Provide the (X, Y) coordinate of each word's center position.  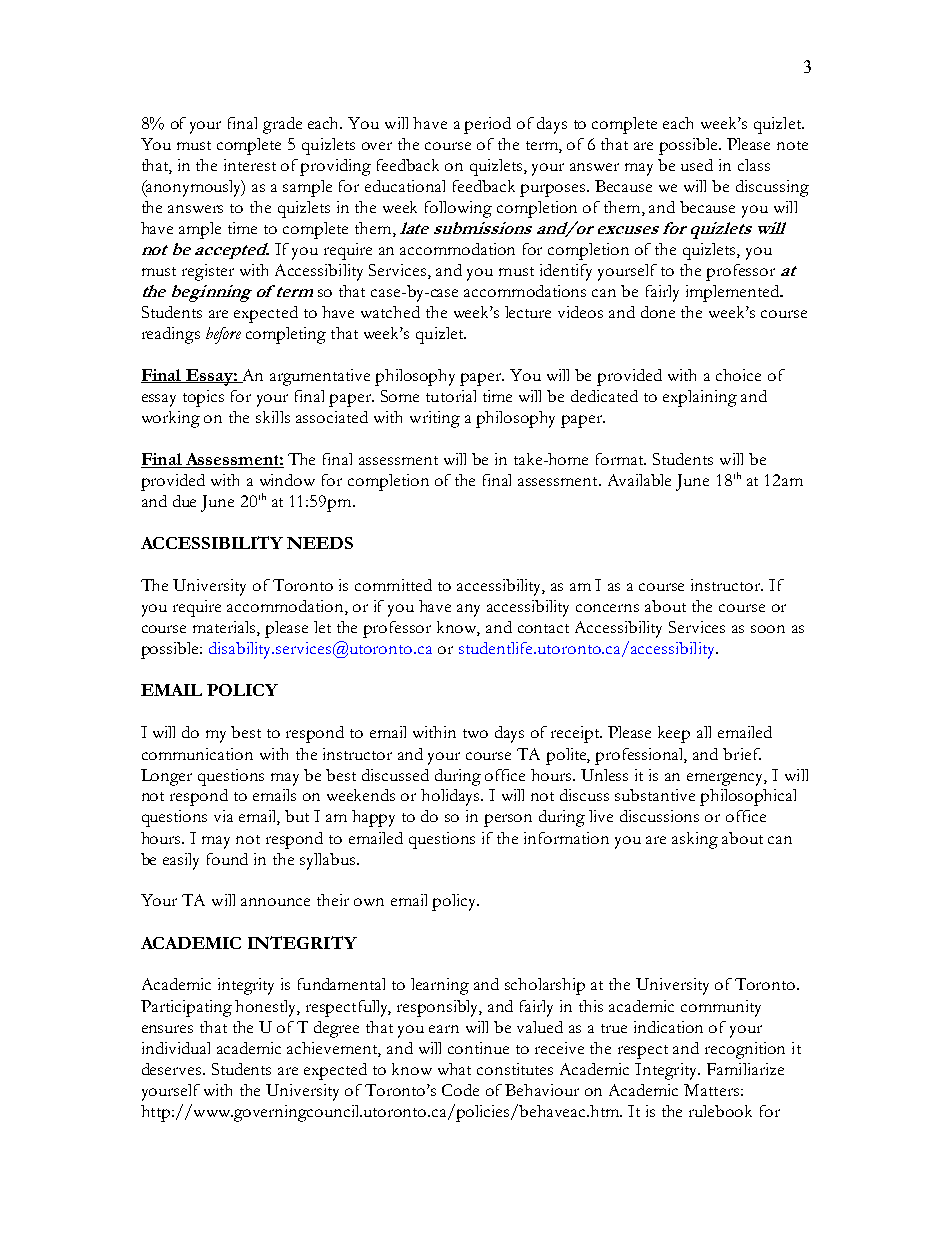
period (487, 125)
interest (250, 165)
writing (435, 419)
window (287, 480)
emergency (727, 779)
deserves (173, 1069)
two (475, 733)
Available (639, 480)
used (697, 165)
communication (197, 754)
